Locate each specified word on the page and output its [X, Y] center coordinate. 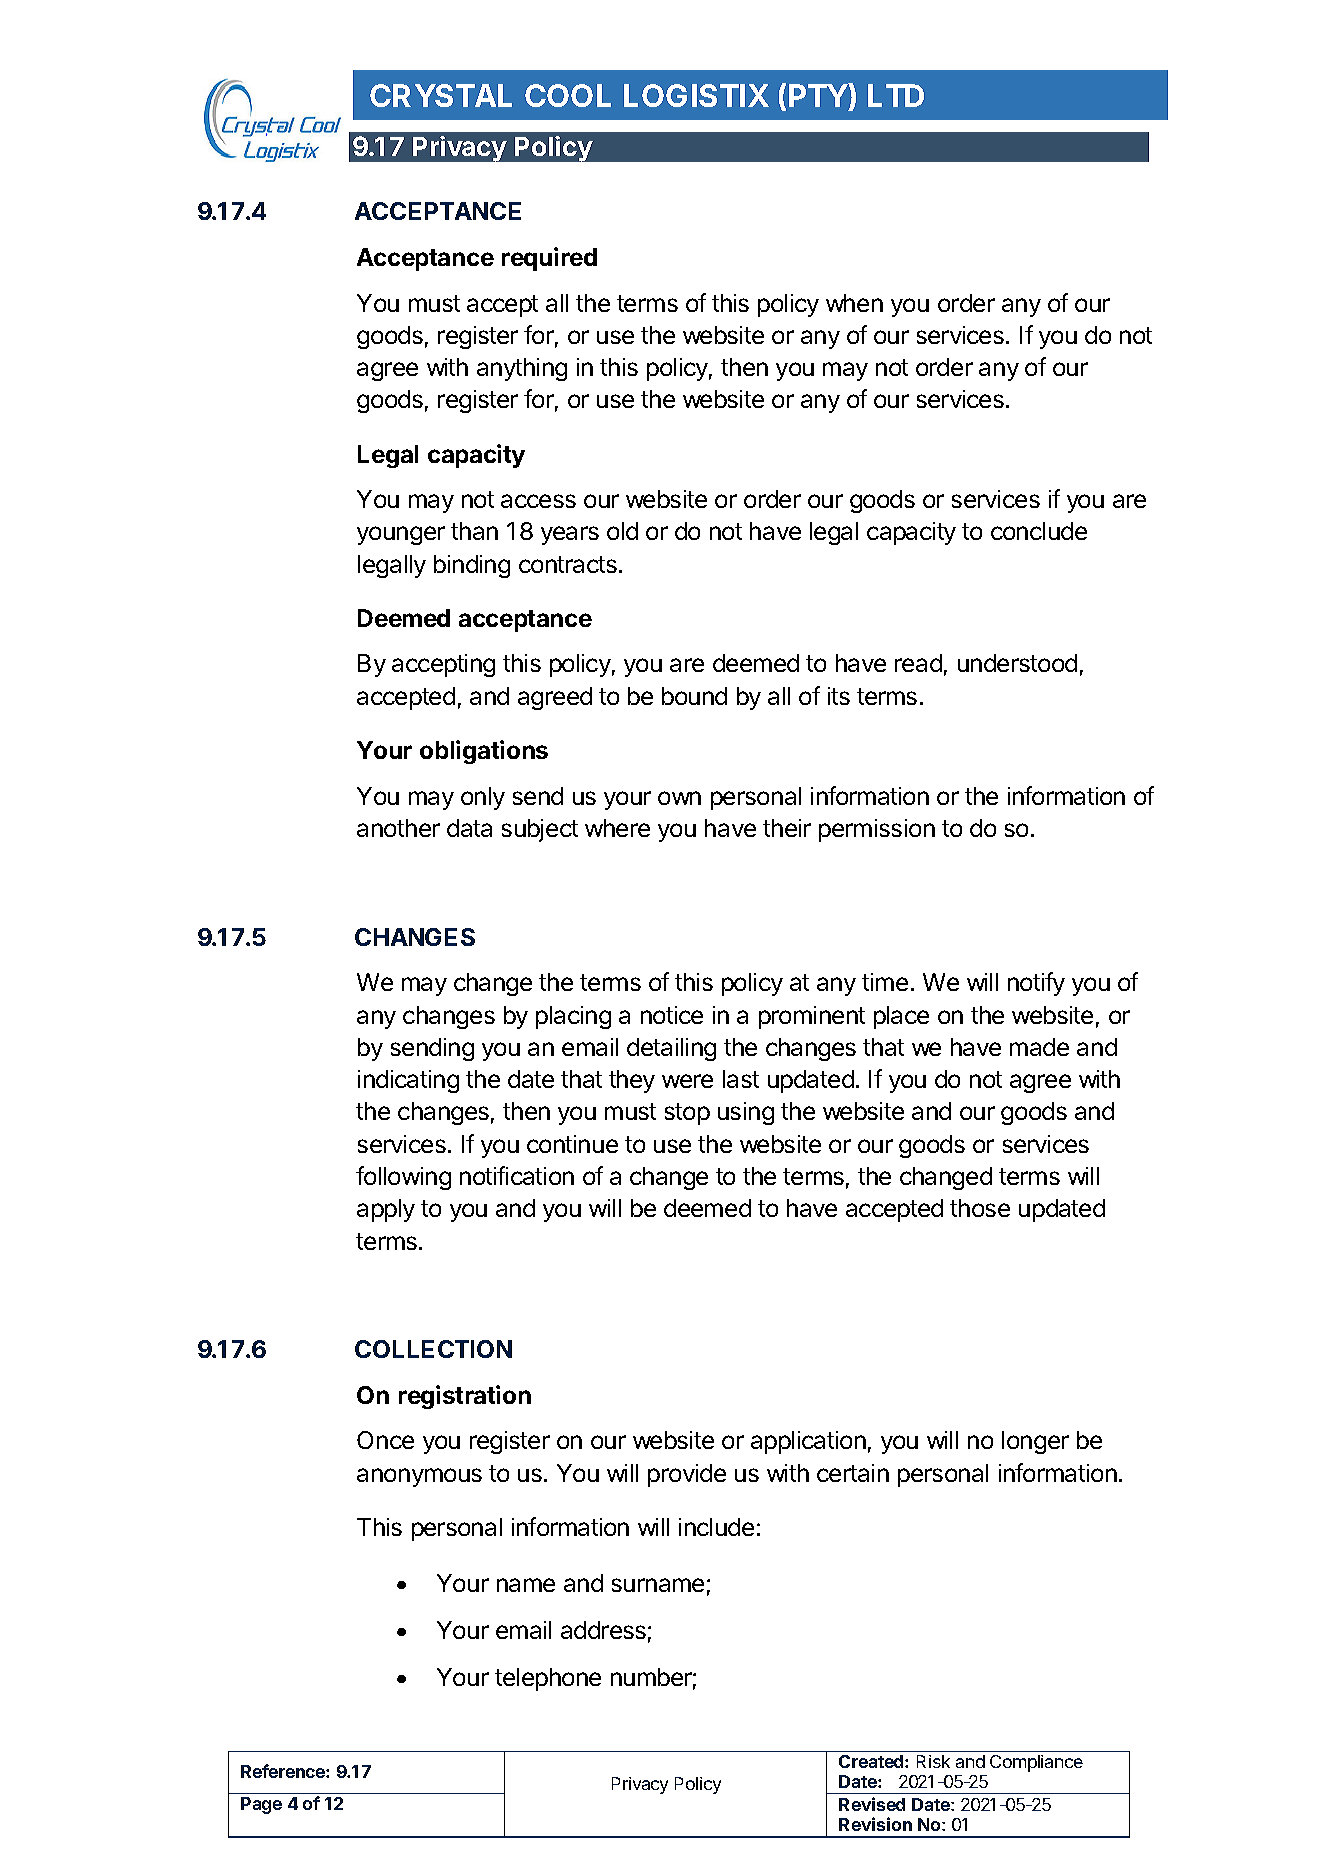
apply [386, 1210]
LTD [896, 95]
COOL [568, 95]
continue [572, 1144]
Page [261, 1805]
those [980, 1208]
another [398, 828]
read [918, 663]
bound [694, 696]
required [549, 259]
